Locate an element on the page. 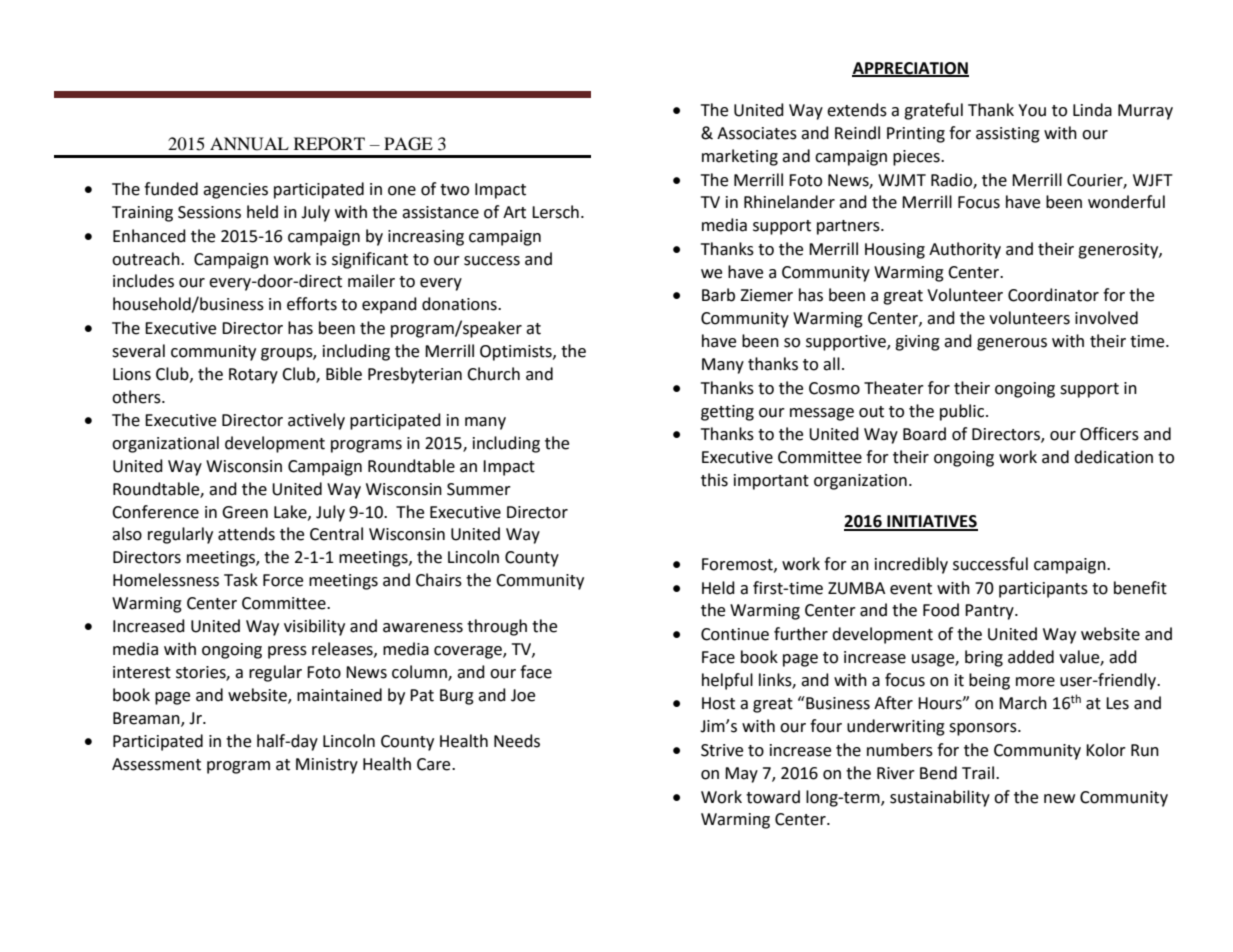  You is located at coordinates (1032, 110).
